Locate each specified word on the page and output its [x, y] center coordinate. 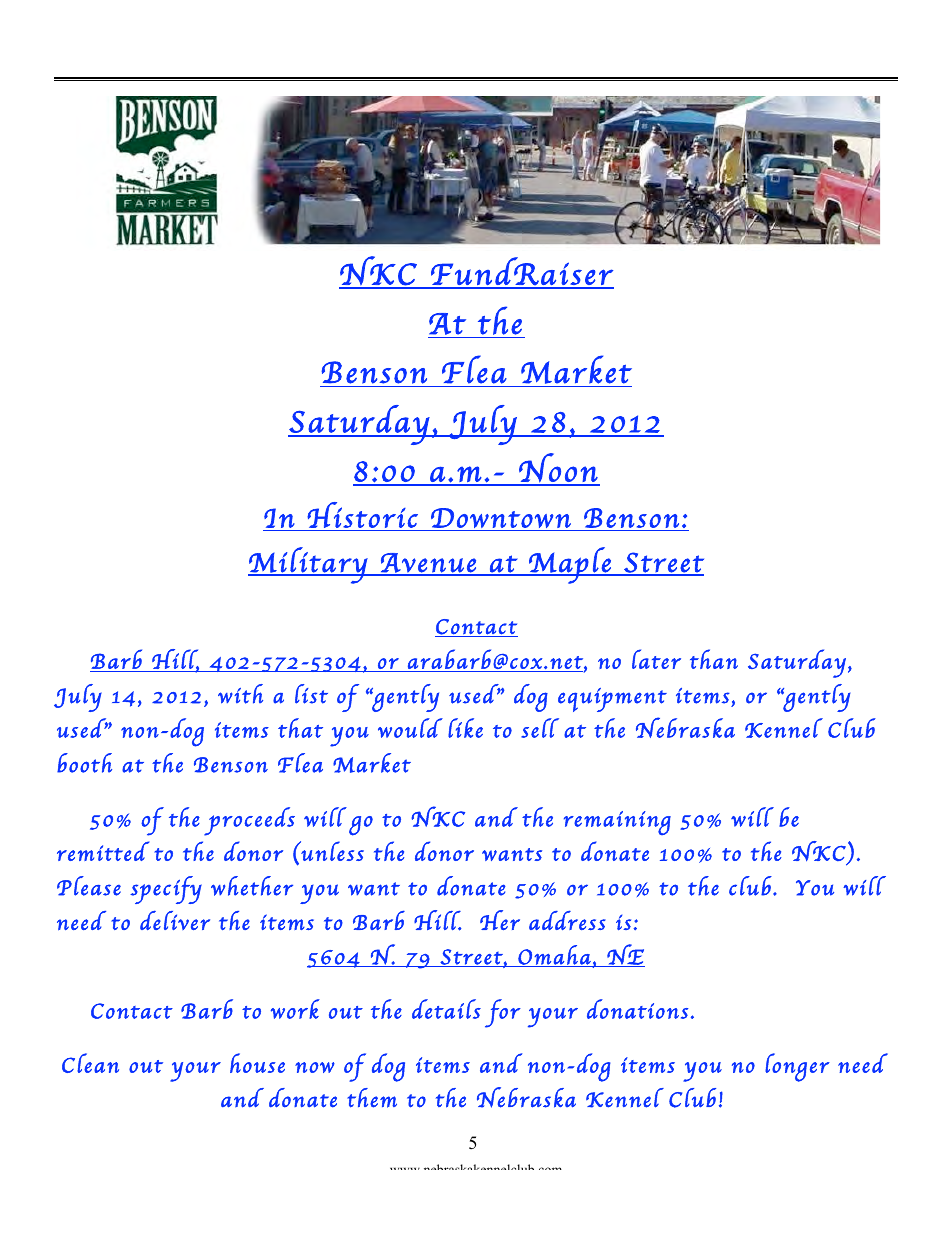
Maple [570, 565]
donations [638, 1009]
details [446, 1009]
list [311, 694]
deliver [175, 920]
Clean [90, 1063]
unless [331, 851]
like [465, 728]
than [714, 659]
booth [84, 763]
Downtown [501, 518]
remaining [617, 823]
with [240, 694]
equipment [612, 700]
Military [309, 565]
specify [166, 890]
